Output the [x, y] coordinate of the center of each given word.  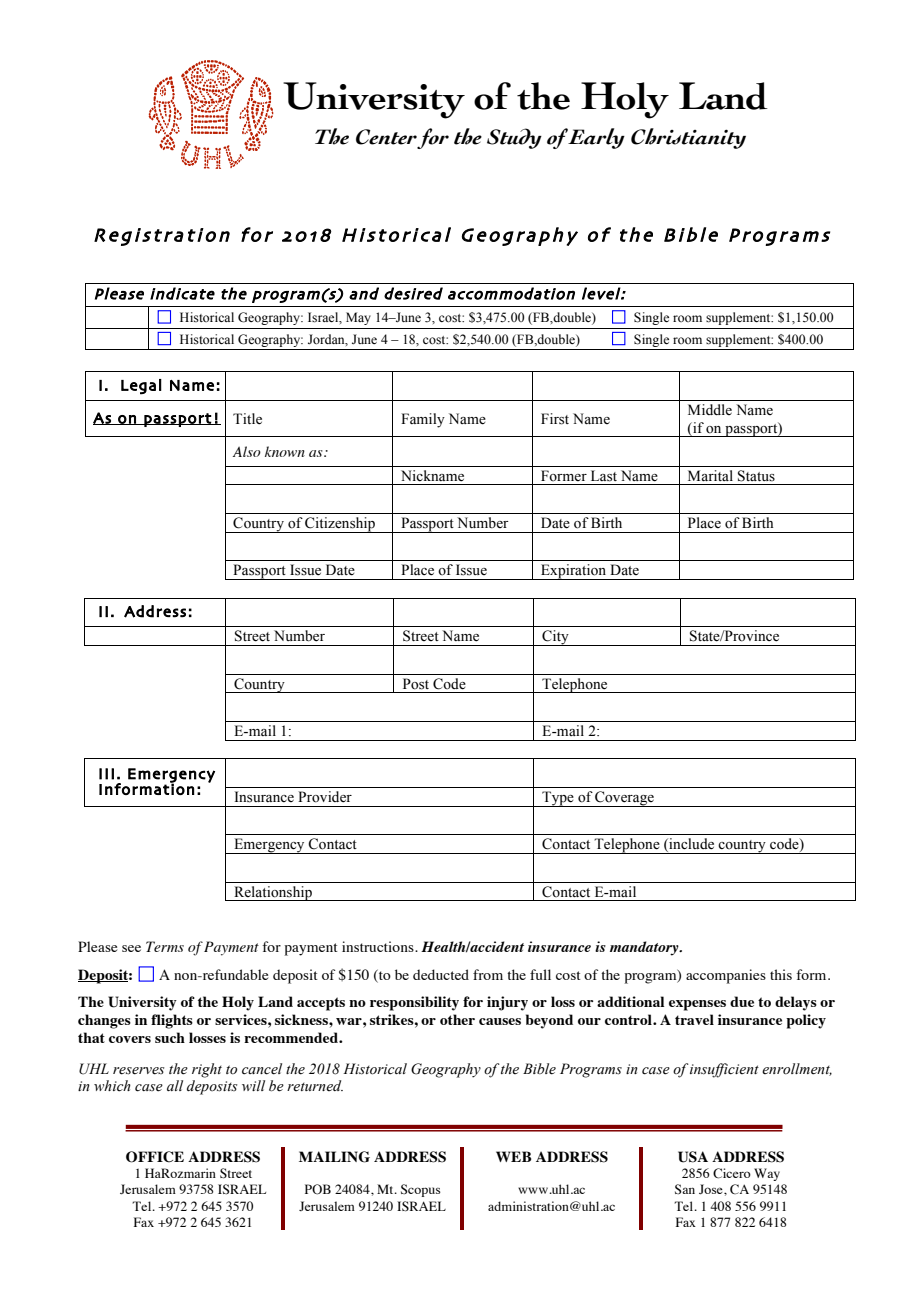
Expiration [574, 572]
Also [247, 451]
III [106, 774]
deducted [441, 974]
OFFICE [155, 1157]
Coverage [624, 799]
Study [514, 138]
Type [558, 799]
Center [386, 137]
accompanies [726, 976]
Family [423, 420]
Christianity [688, 138]
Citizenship [340, 525]
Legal [141, 387]
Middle [710, 409]
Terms [165, 946]
